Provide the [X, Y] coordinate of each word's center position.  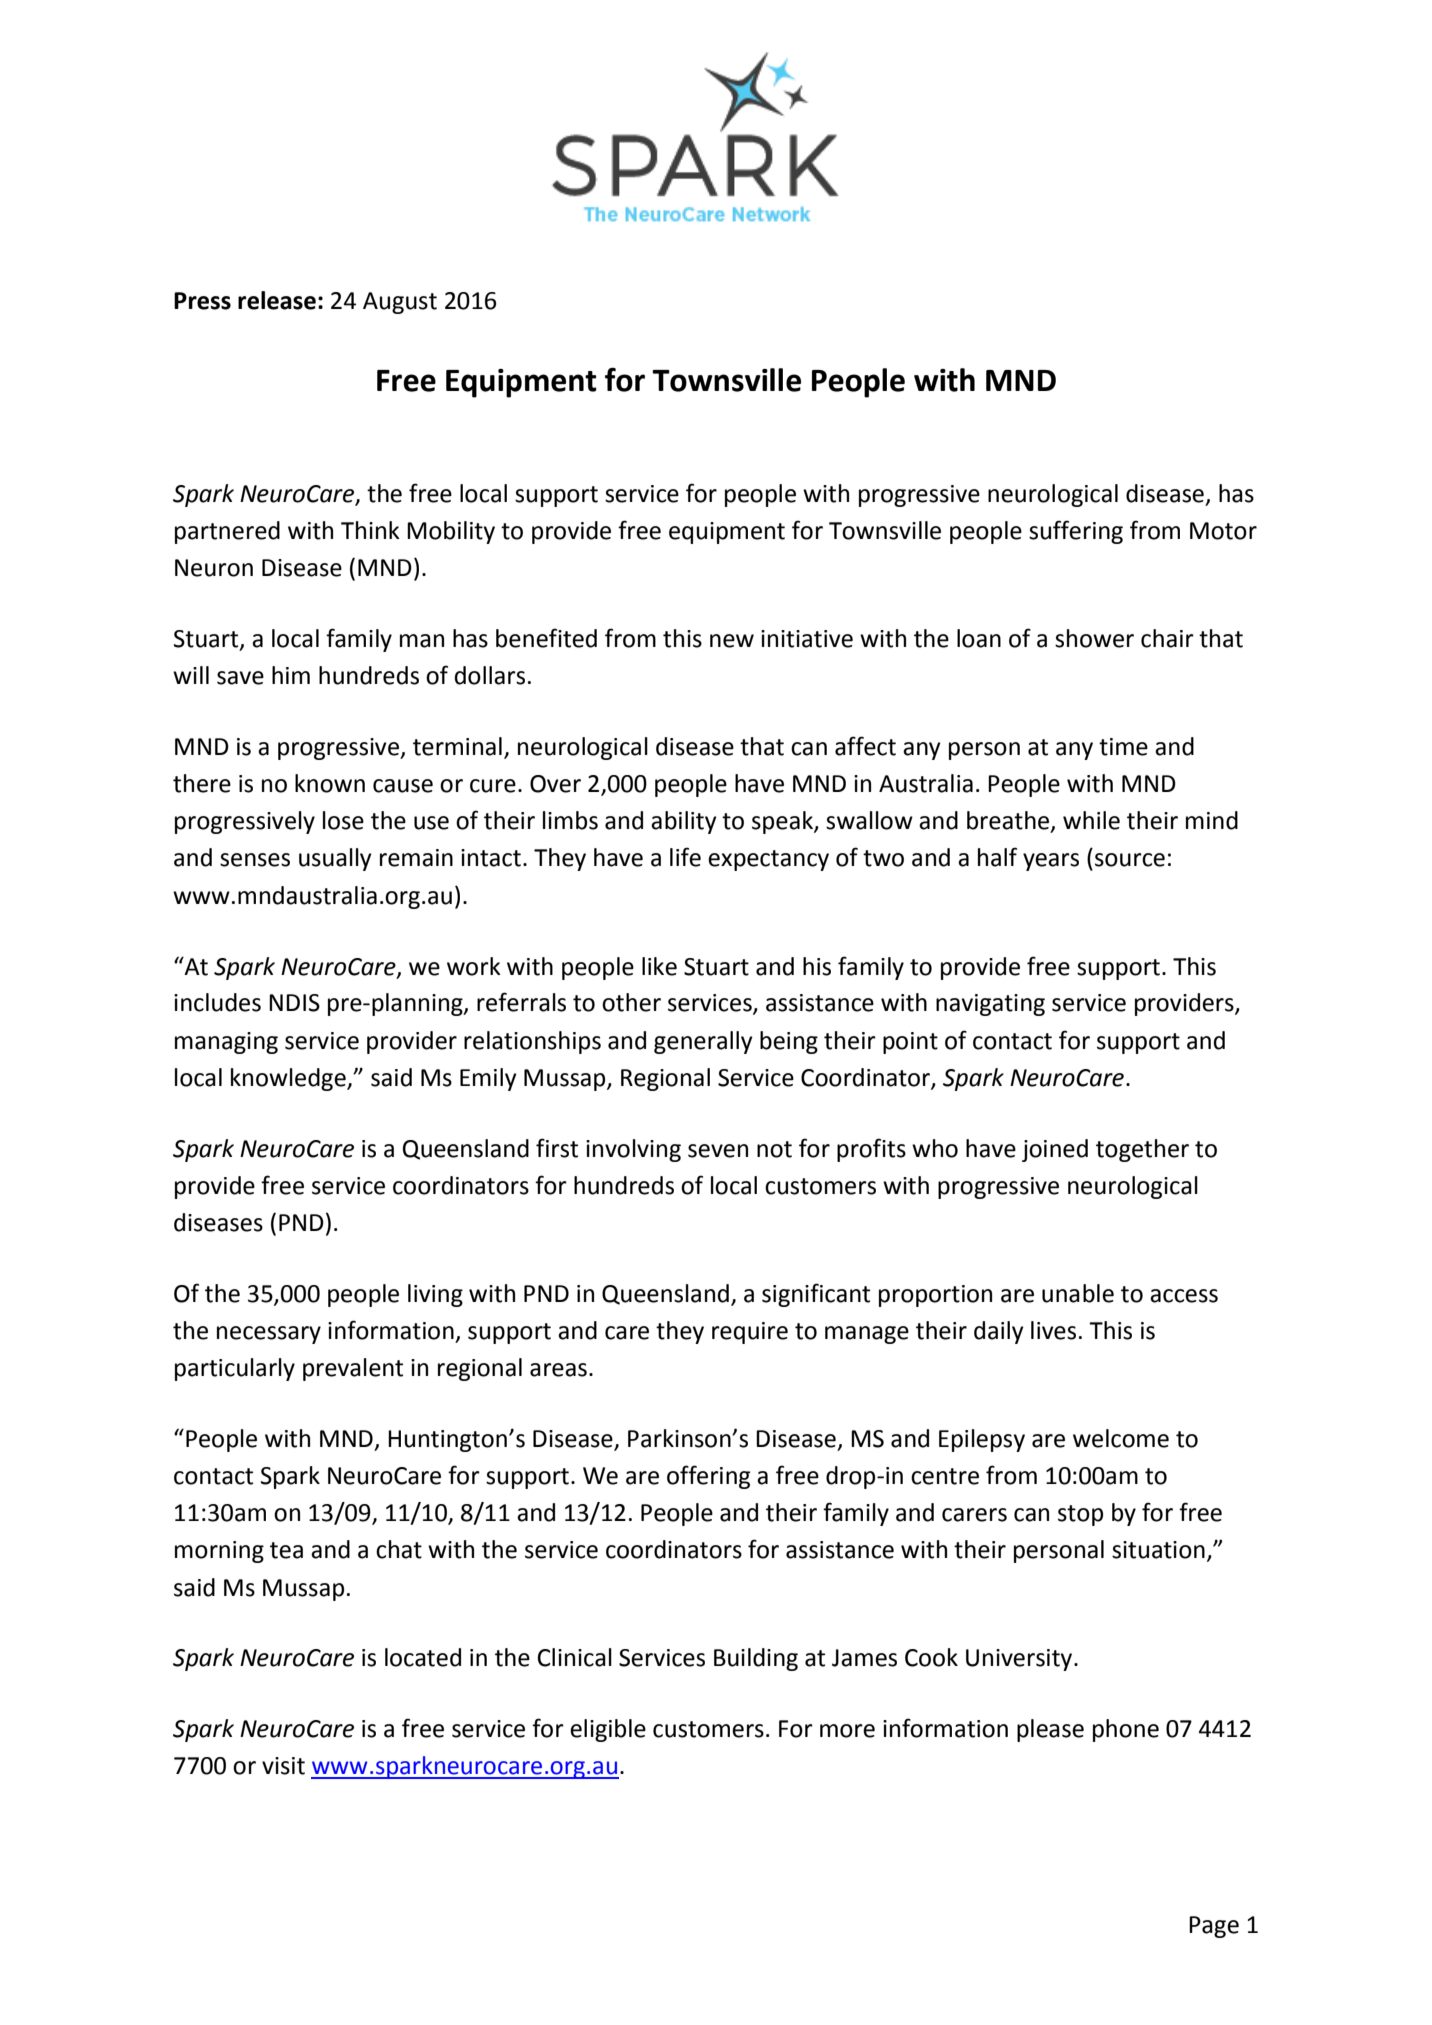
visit [283, 1766]
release [277, 300]
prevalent [353, 1369]
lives [1053, 1330]
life [685, 857]
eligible [608, 1730]
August [400, 303]
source [1130, 860]
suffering [1076, 532]
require [750, 1333]
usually [335, 859]
